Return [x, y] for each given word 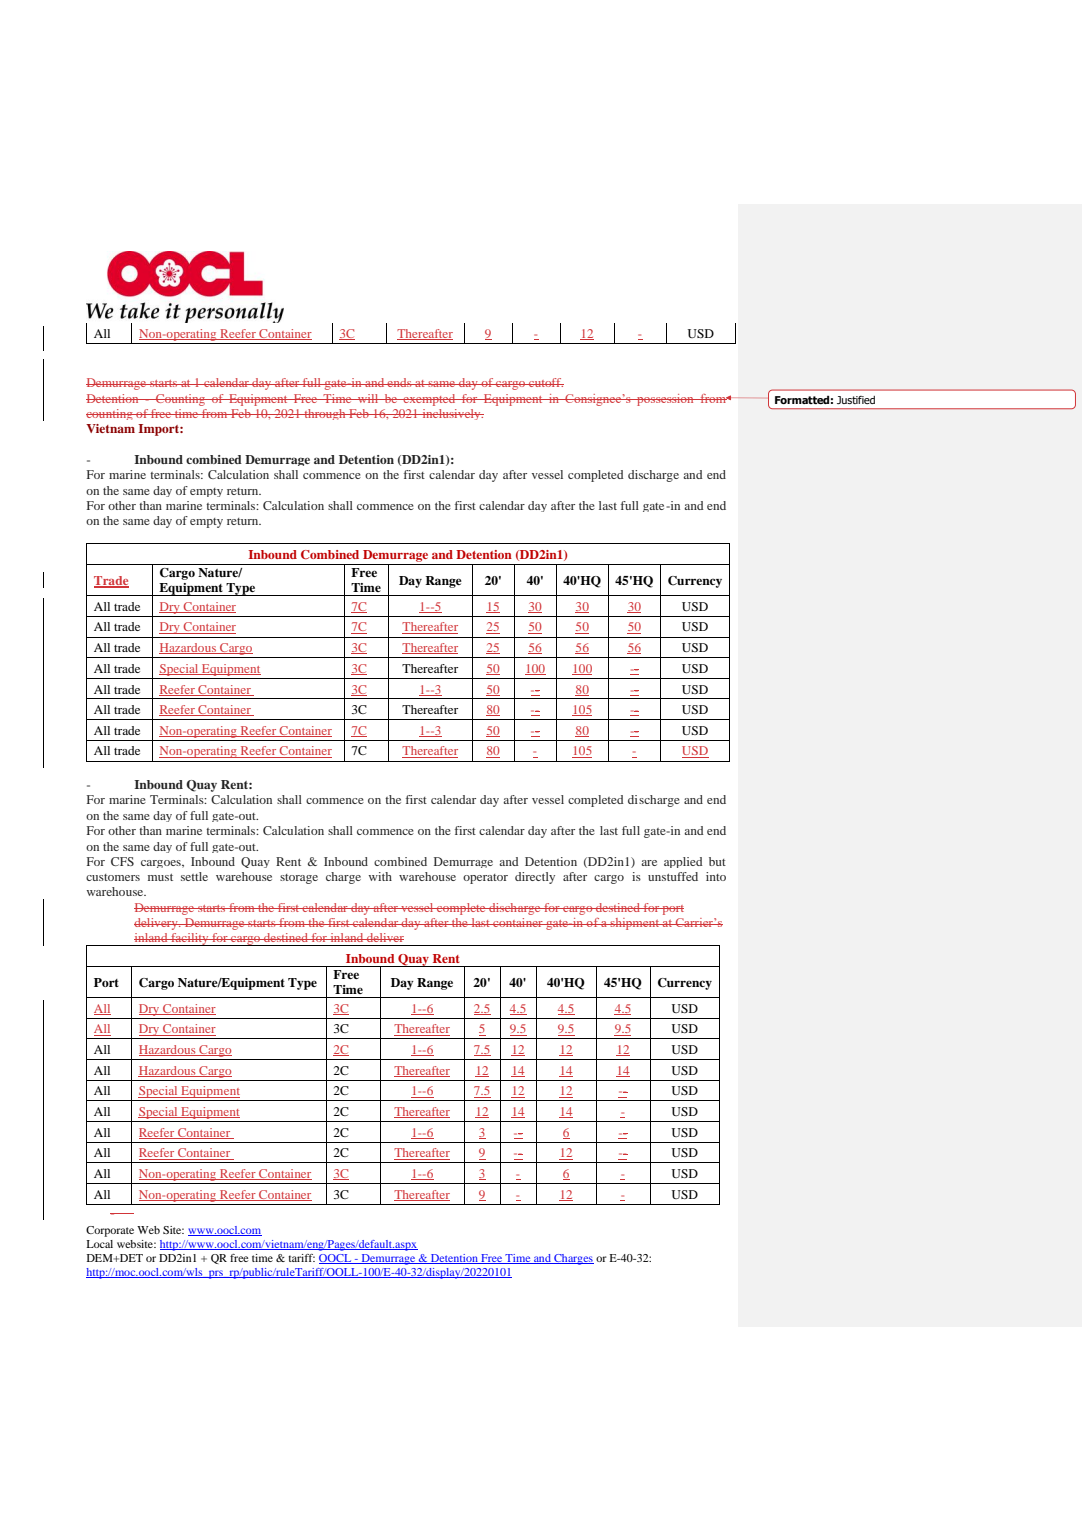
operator [485, 879]
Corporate [110, 1231]
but [717, 861]
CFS [122, 861]
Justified [856, 400]
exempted [429, 400]
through [325, 414]
